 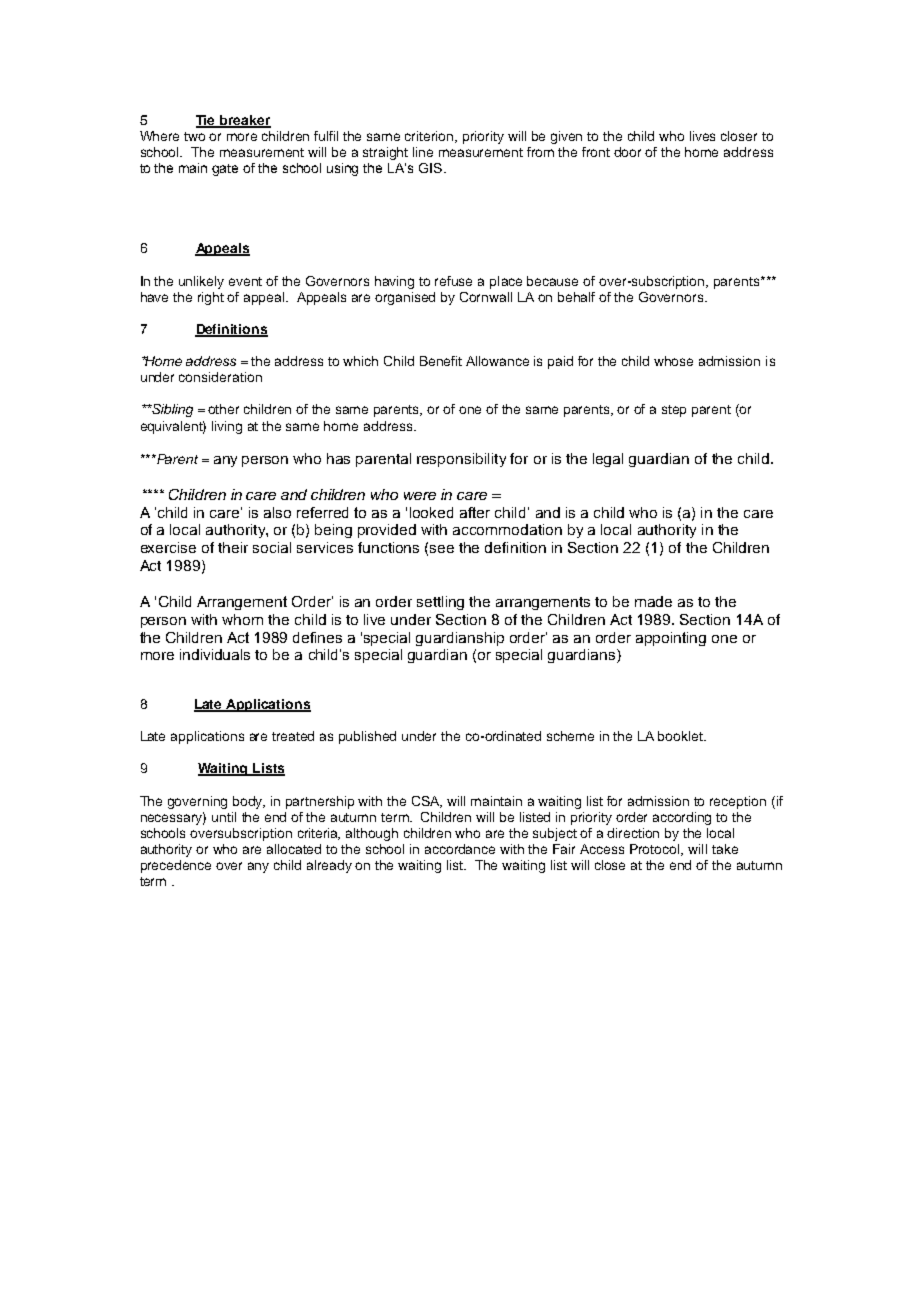 I want to click on whom, so click(x=242, y=619).
